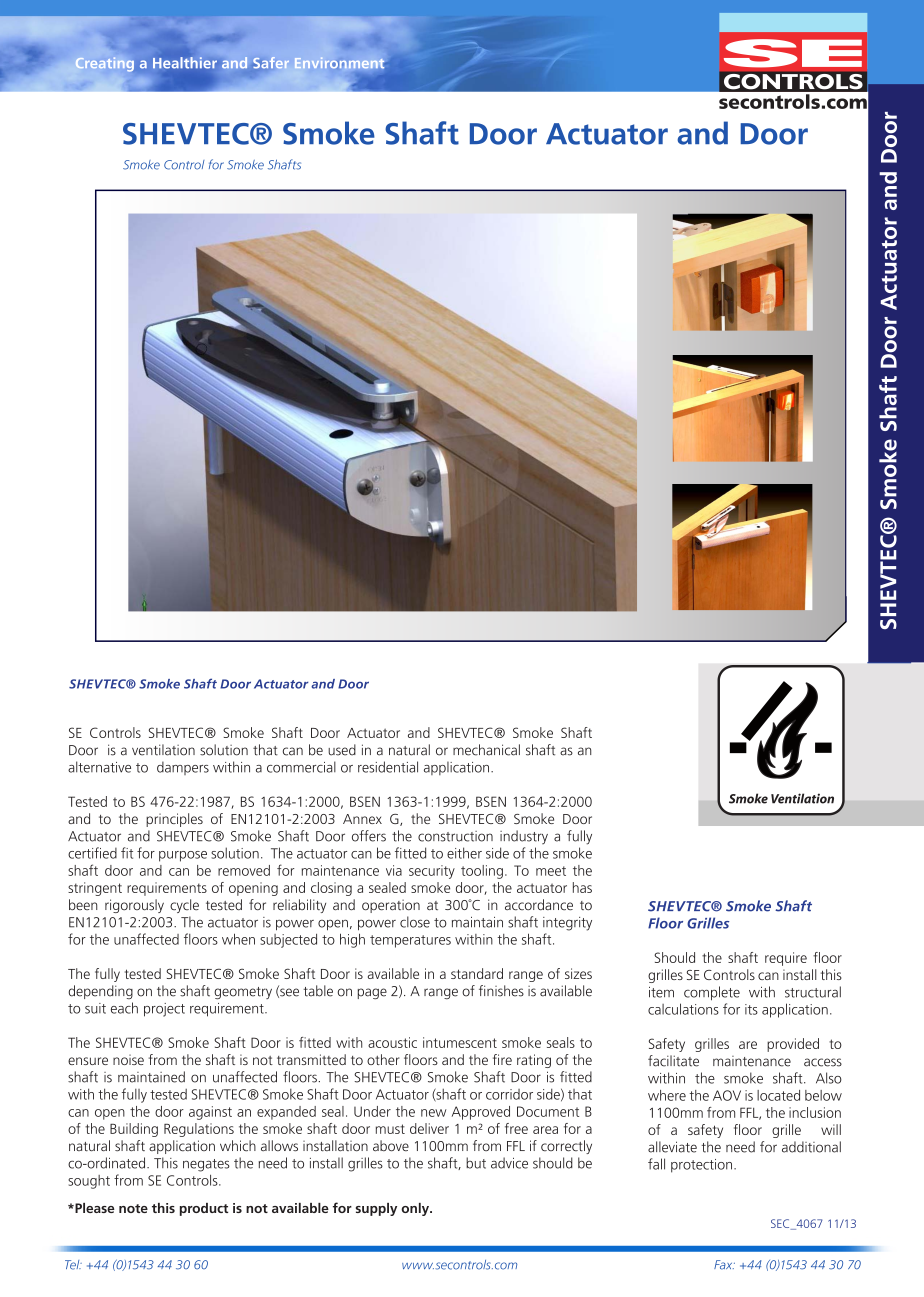  I want to click on Creating, so click(105, 64).
